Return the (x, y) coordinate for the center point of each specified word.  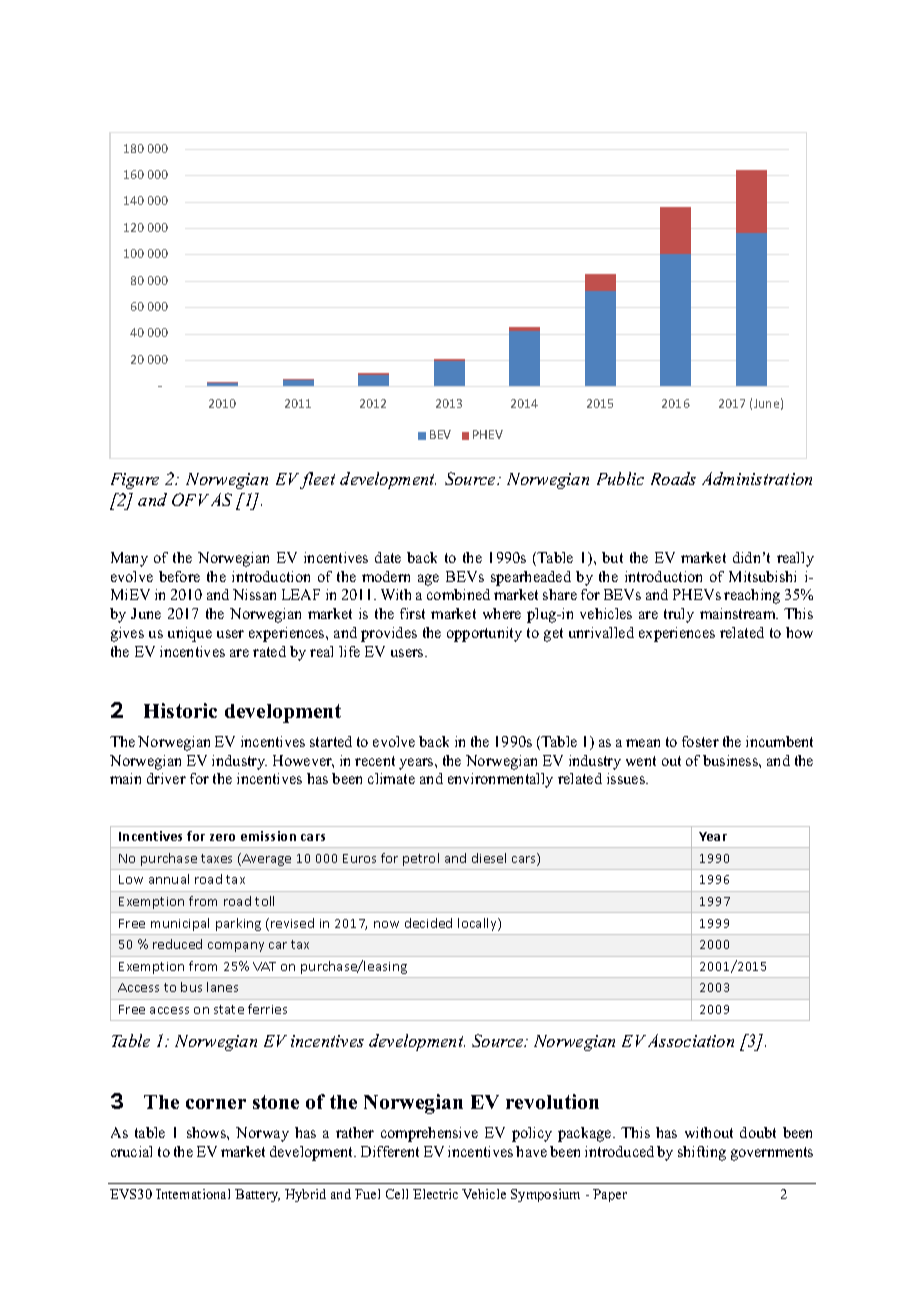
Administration (757, 478)
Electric (435, 1194)
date (388, 557)
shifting (702, 1153)
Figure (135, 481)
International (193, 1194)
